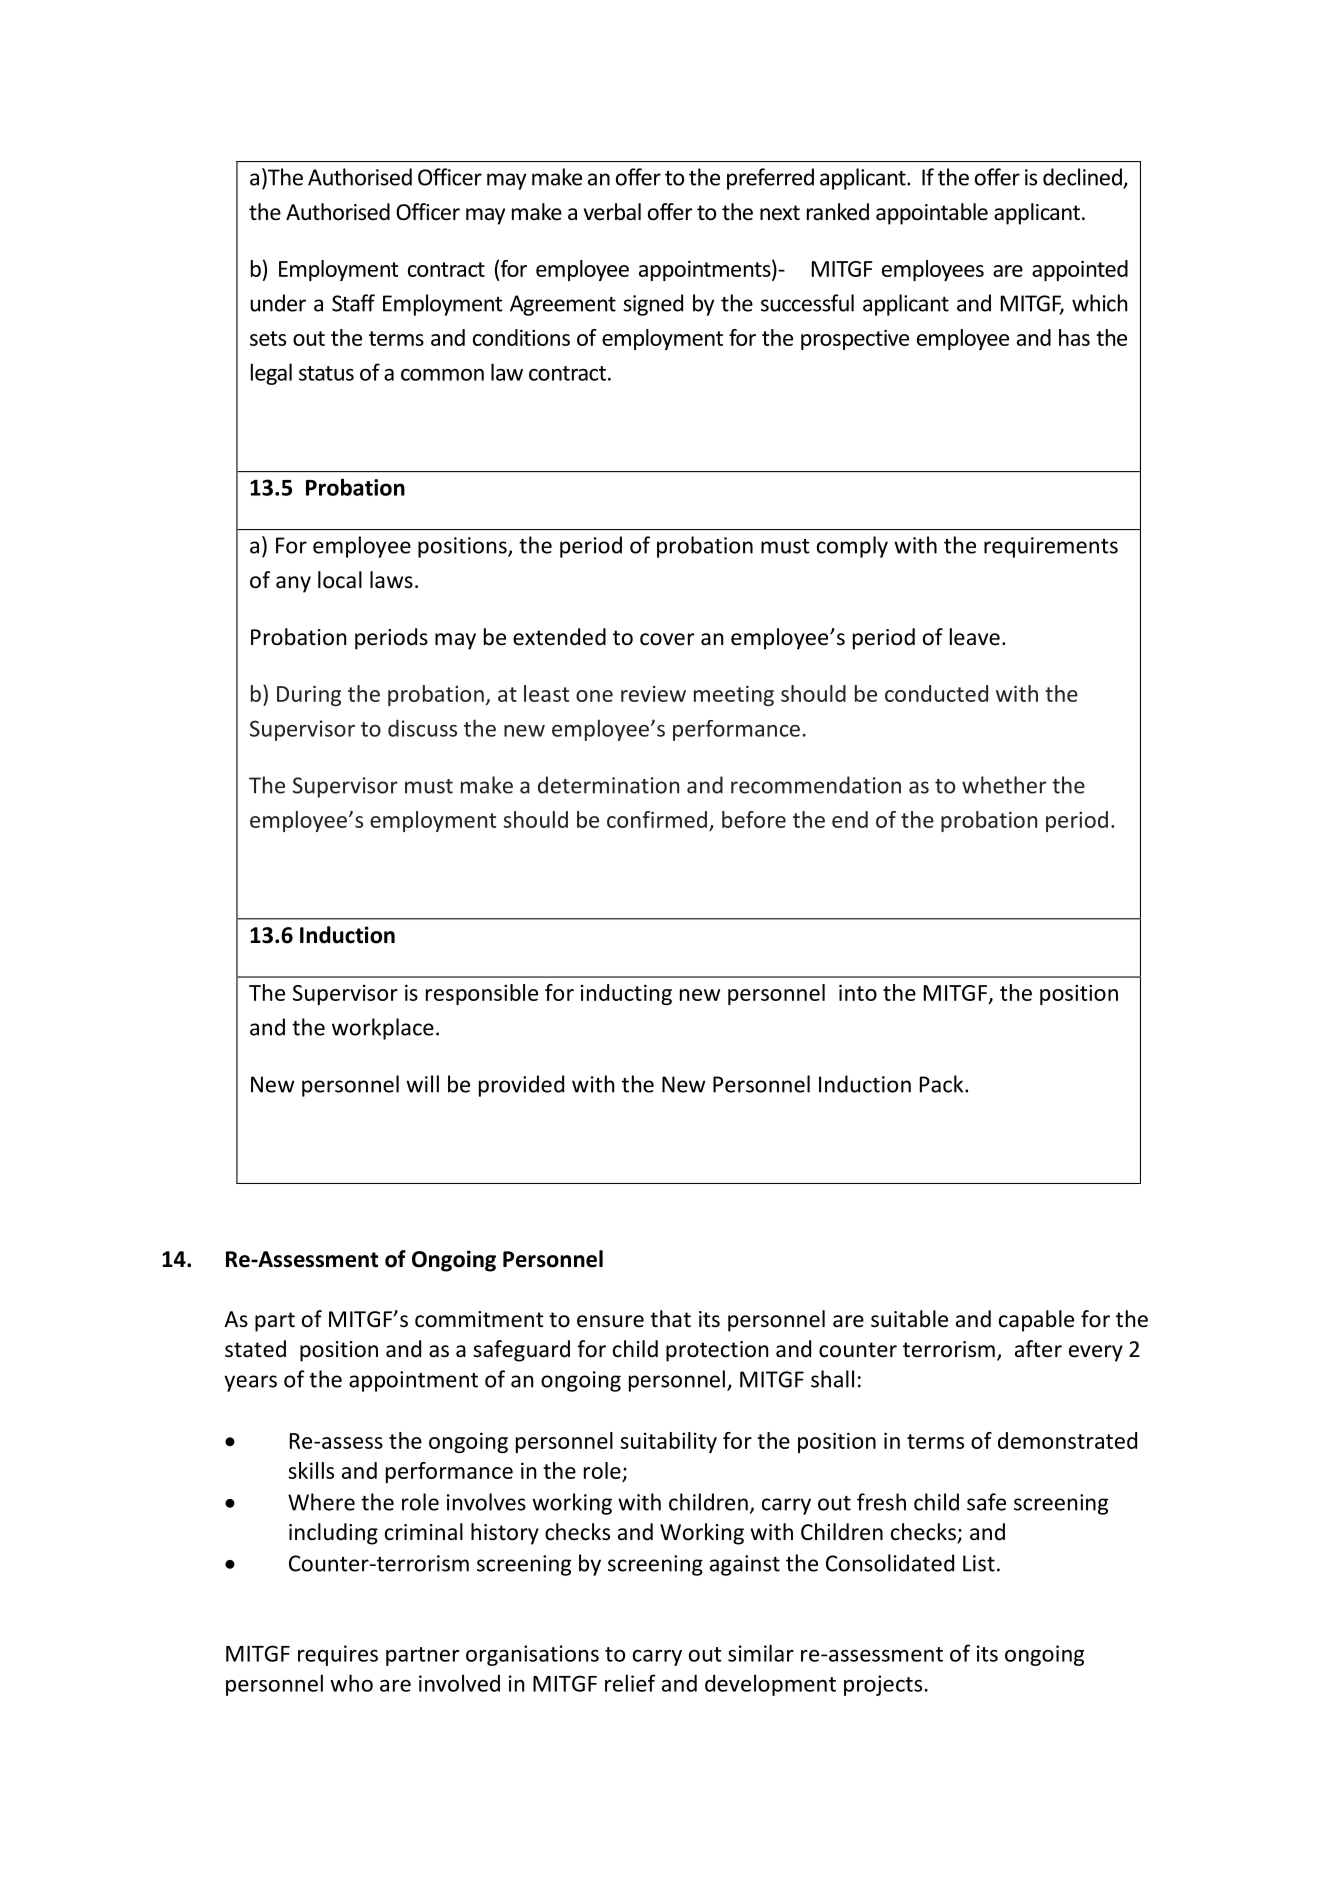  Describe the element at coordinates (657, 819) in the screenshot. I see `confirmed` at that location.
